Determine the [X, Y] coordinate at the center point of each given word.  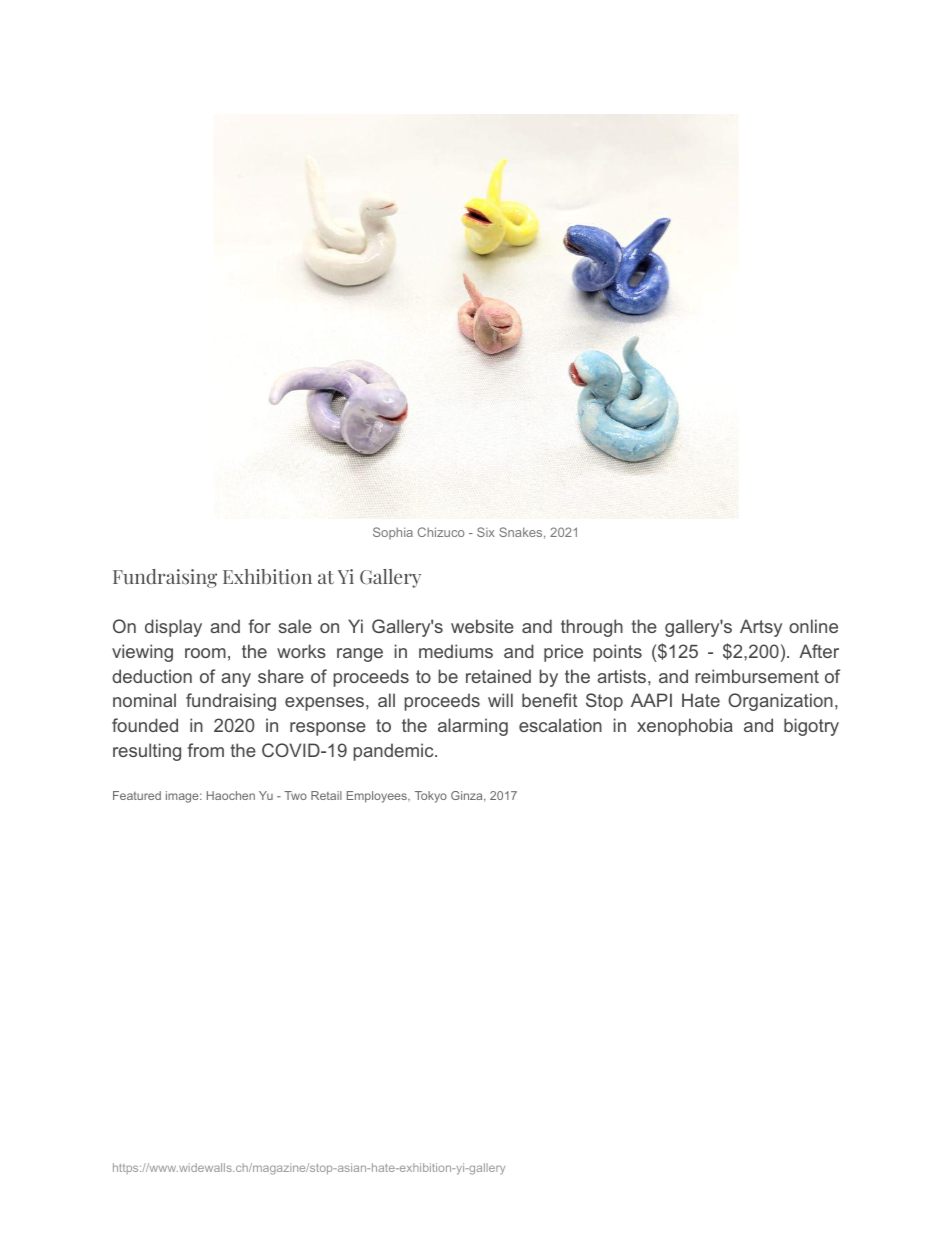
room [205, 653]
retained [498, 676]
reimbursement [757, 676]
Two [295, 795]
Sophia [393, 533]
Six [486, 532]
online [813, 626]
